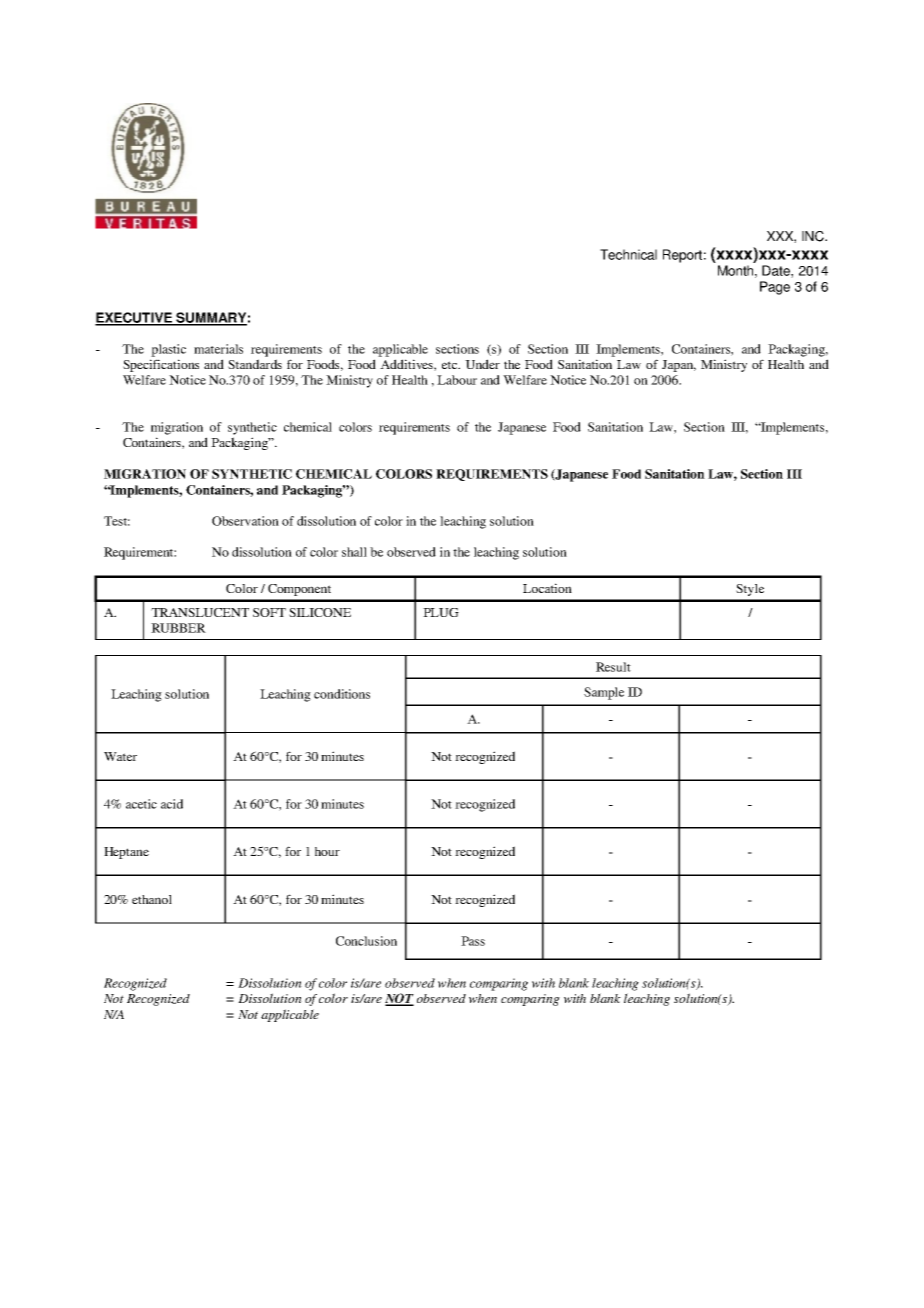 Image resolution: width=924 pixels, height=1308 pixels. Describe the element at coordinates (628, 254) in the image. I see `Technical` at that location.
